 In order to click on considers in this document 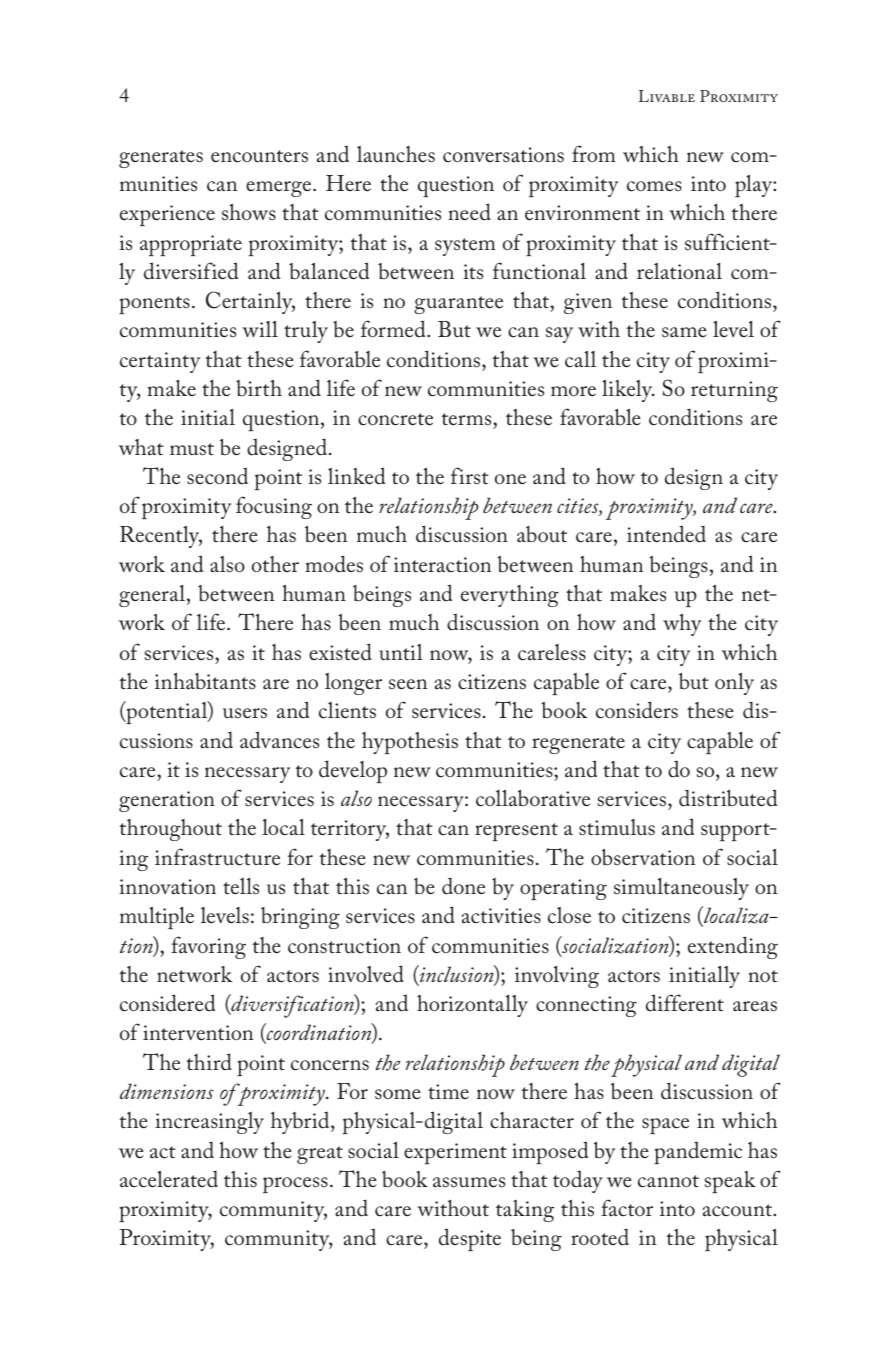, I will do `click(637, 710)`.
